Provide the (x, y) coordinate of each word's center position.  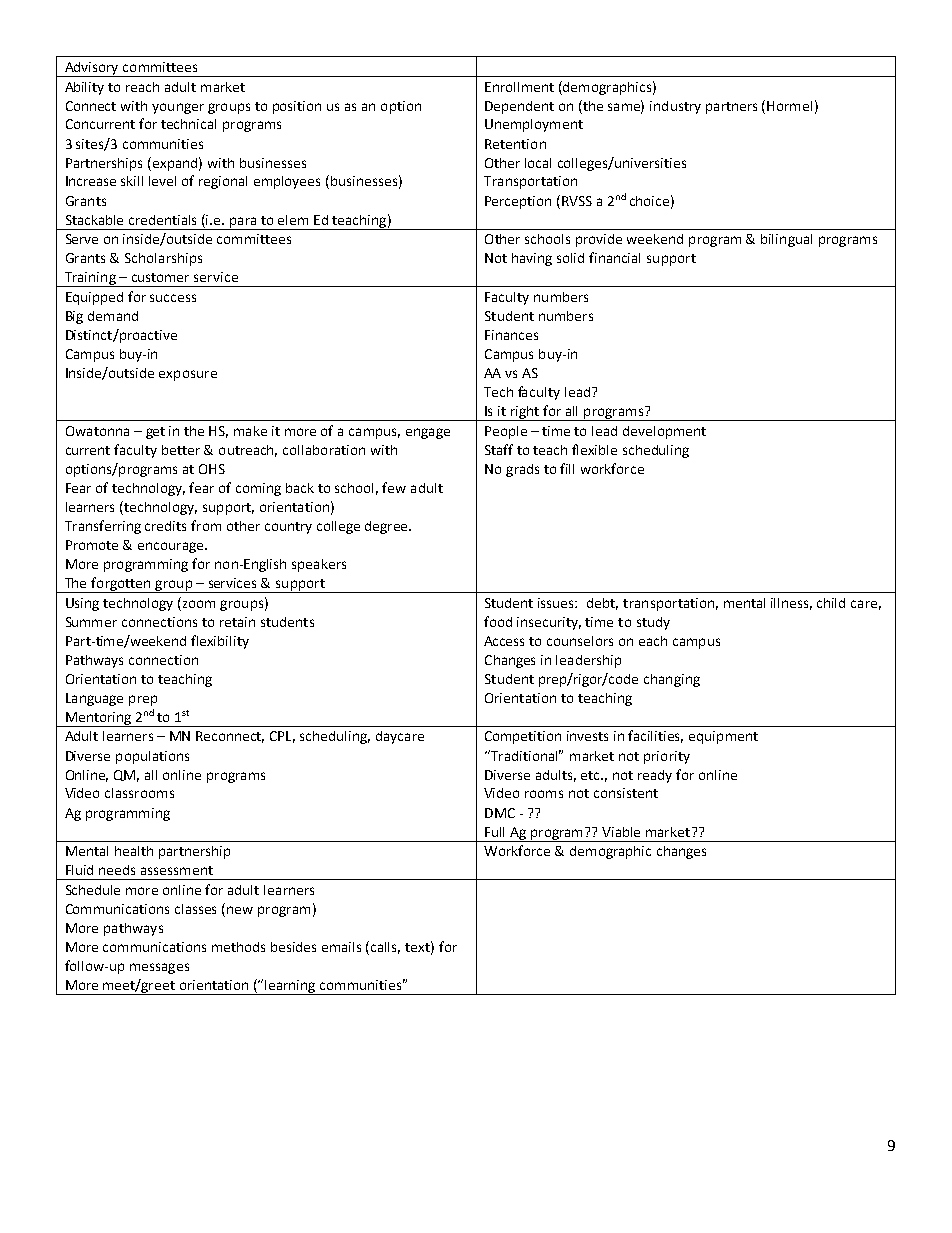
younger (178, 108)
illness (791, 604)
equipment (723, 737)
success (173, 298)
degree (388, 527)
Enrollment (519, 87)
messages (159, 968)
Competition (523, 737)
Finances (511, 335)
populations (152, 757)
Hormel (789, 106)
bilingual (786, 240)
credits (165, 526)
